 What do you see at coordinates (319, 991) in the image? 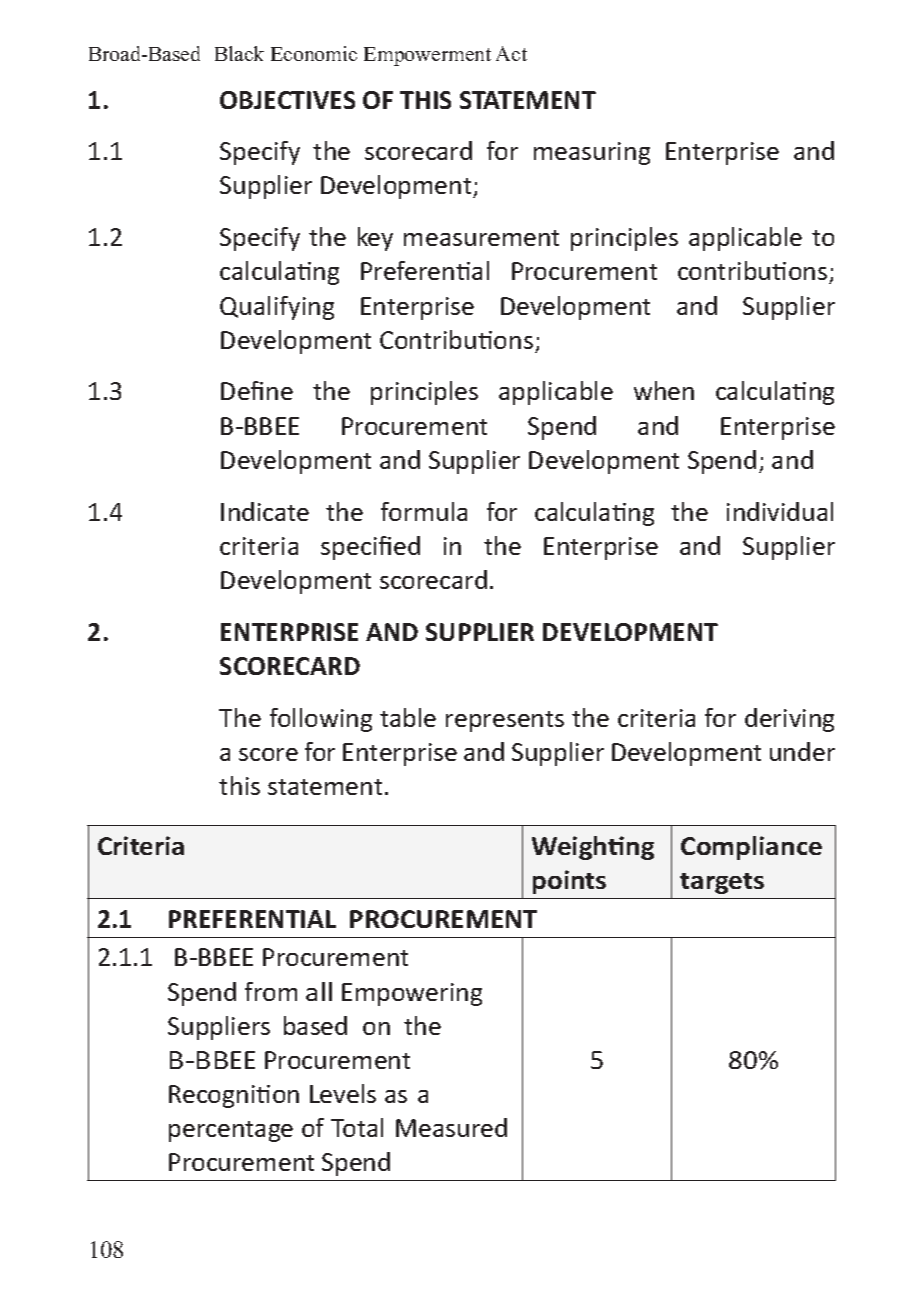
I see `all` at bounding box center [319, 991].
